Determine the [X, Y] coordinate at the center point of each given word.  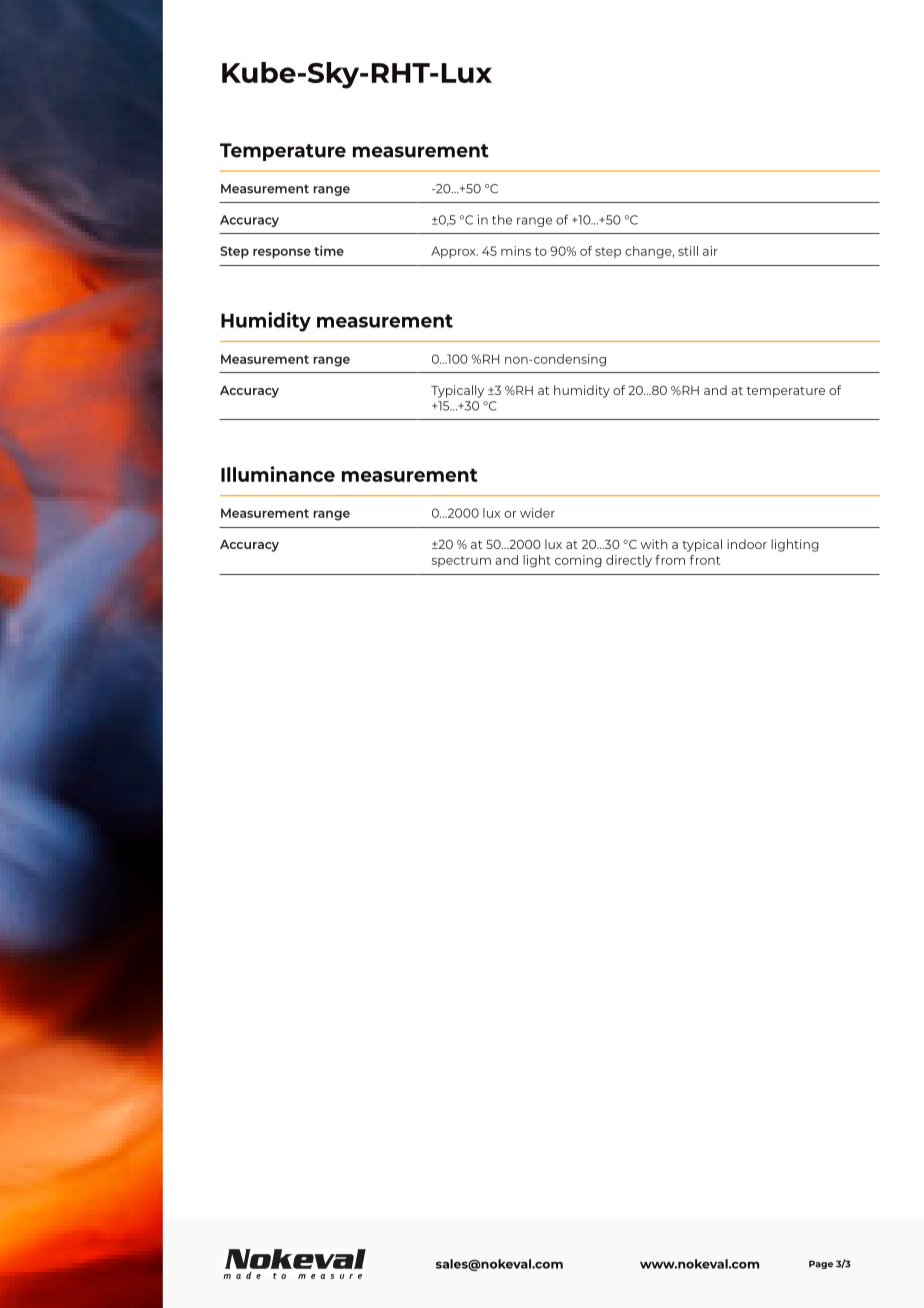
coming [578, 561]
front [705, 560]
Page [821, 1264]
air [710, 251]
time [329, 250]
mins [516, 251]
